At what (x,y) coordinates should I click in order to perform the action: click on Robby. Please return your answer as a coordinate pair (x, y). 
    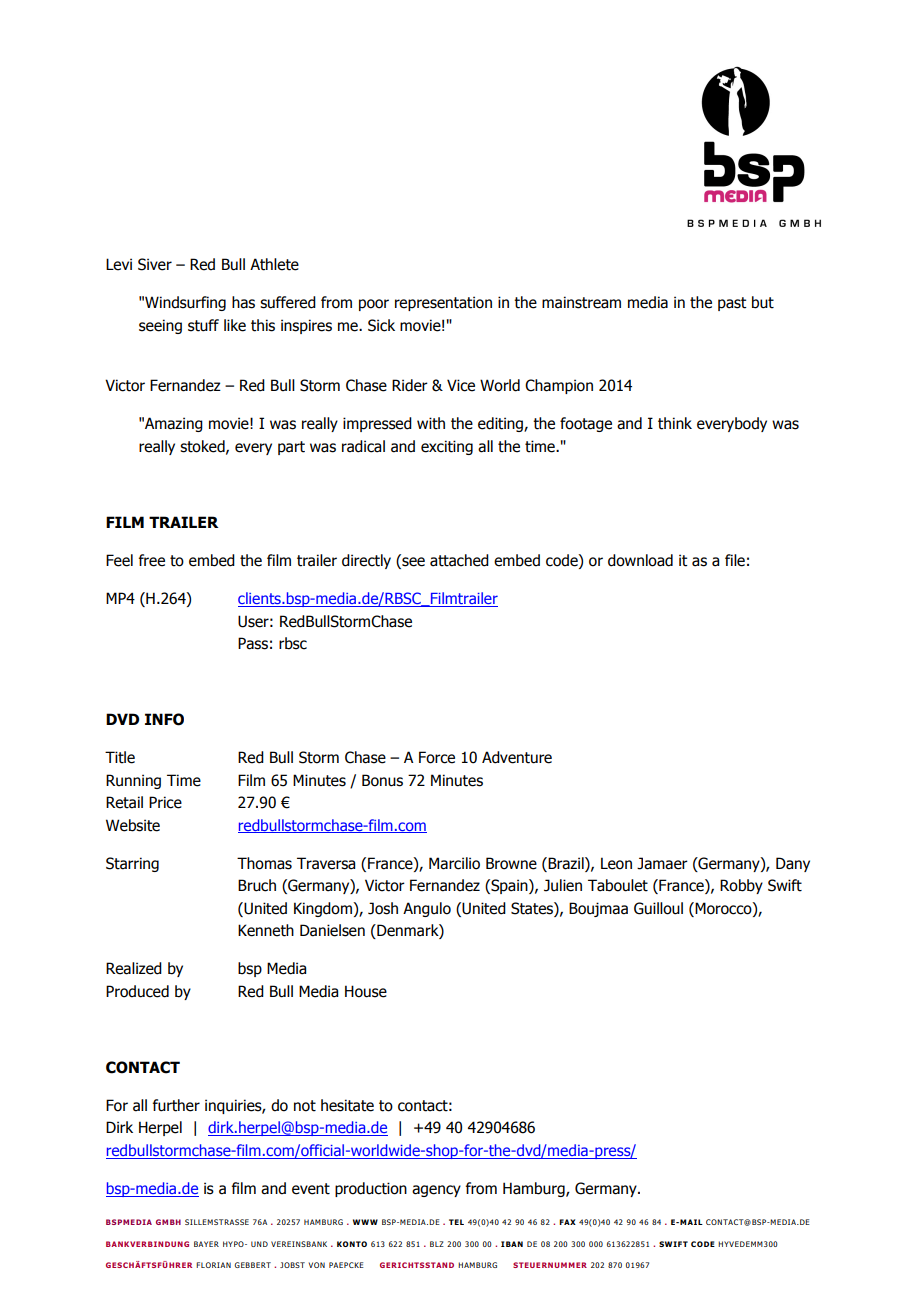
    Looking at the image, I should click on (741, 886).
